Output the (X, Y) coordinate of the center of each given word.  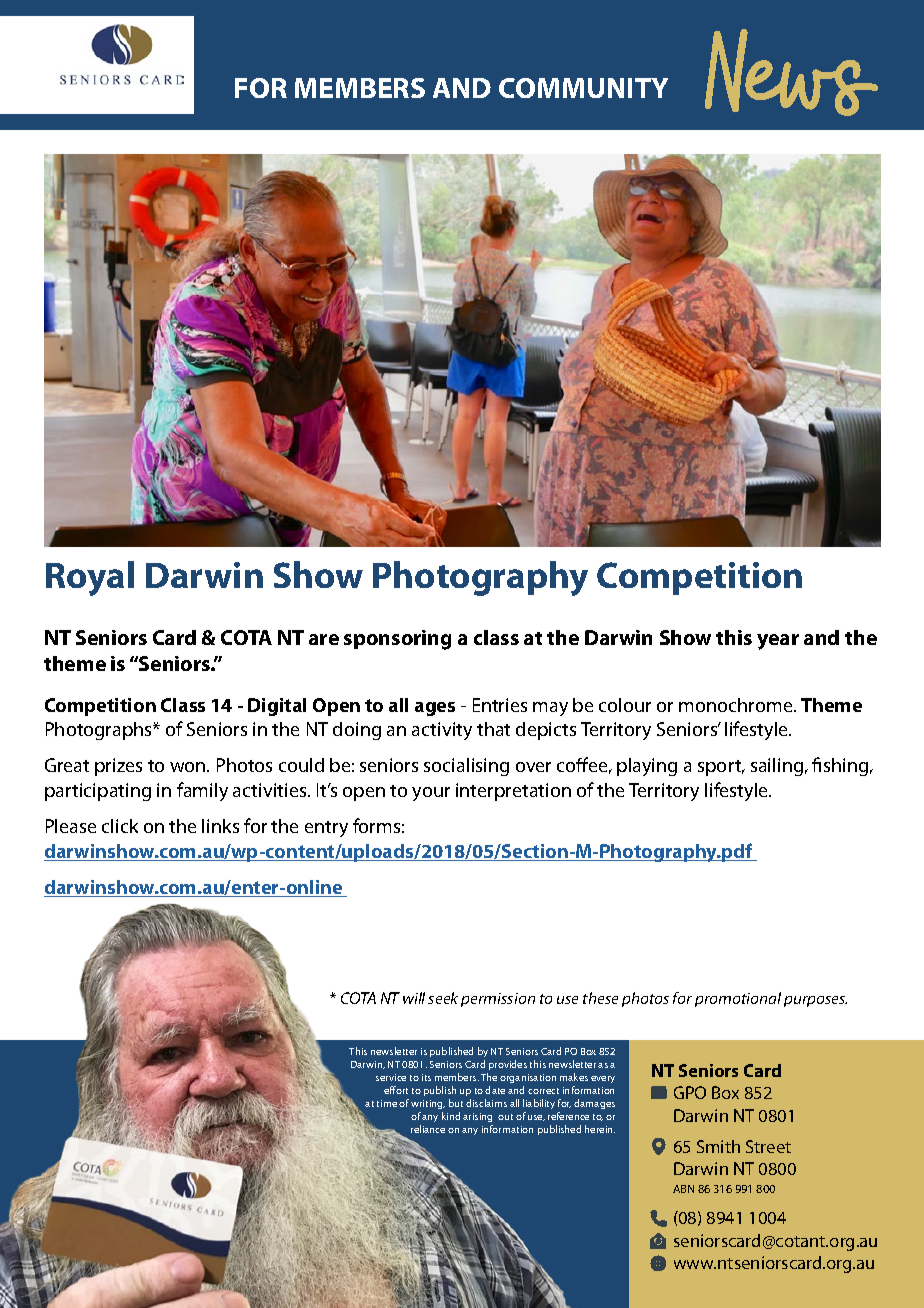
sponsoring (397, 640)
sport (721, 768)
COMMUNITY (583, 88)
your (431, 794)
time (387, 1103)
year (778, 642)
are (324, 639)
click (120, 826)
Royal (90, 578)
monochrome (737, 705)
